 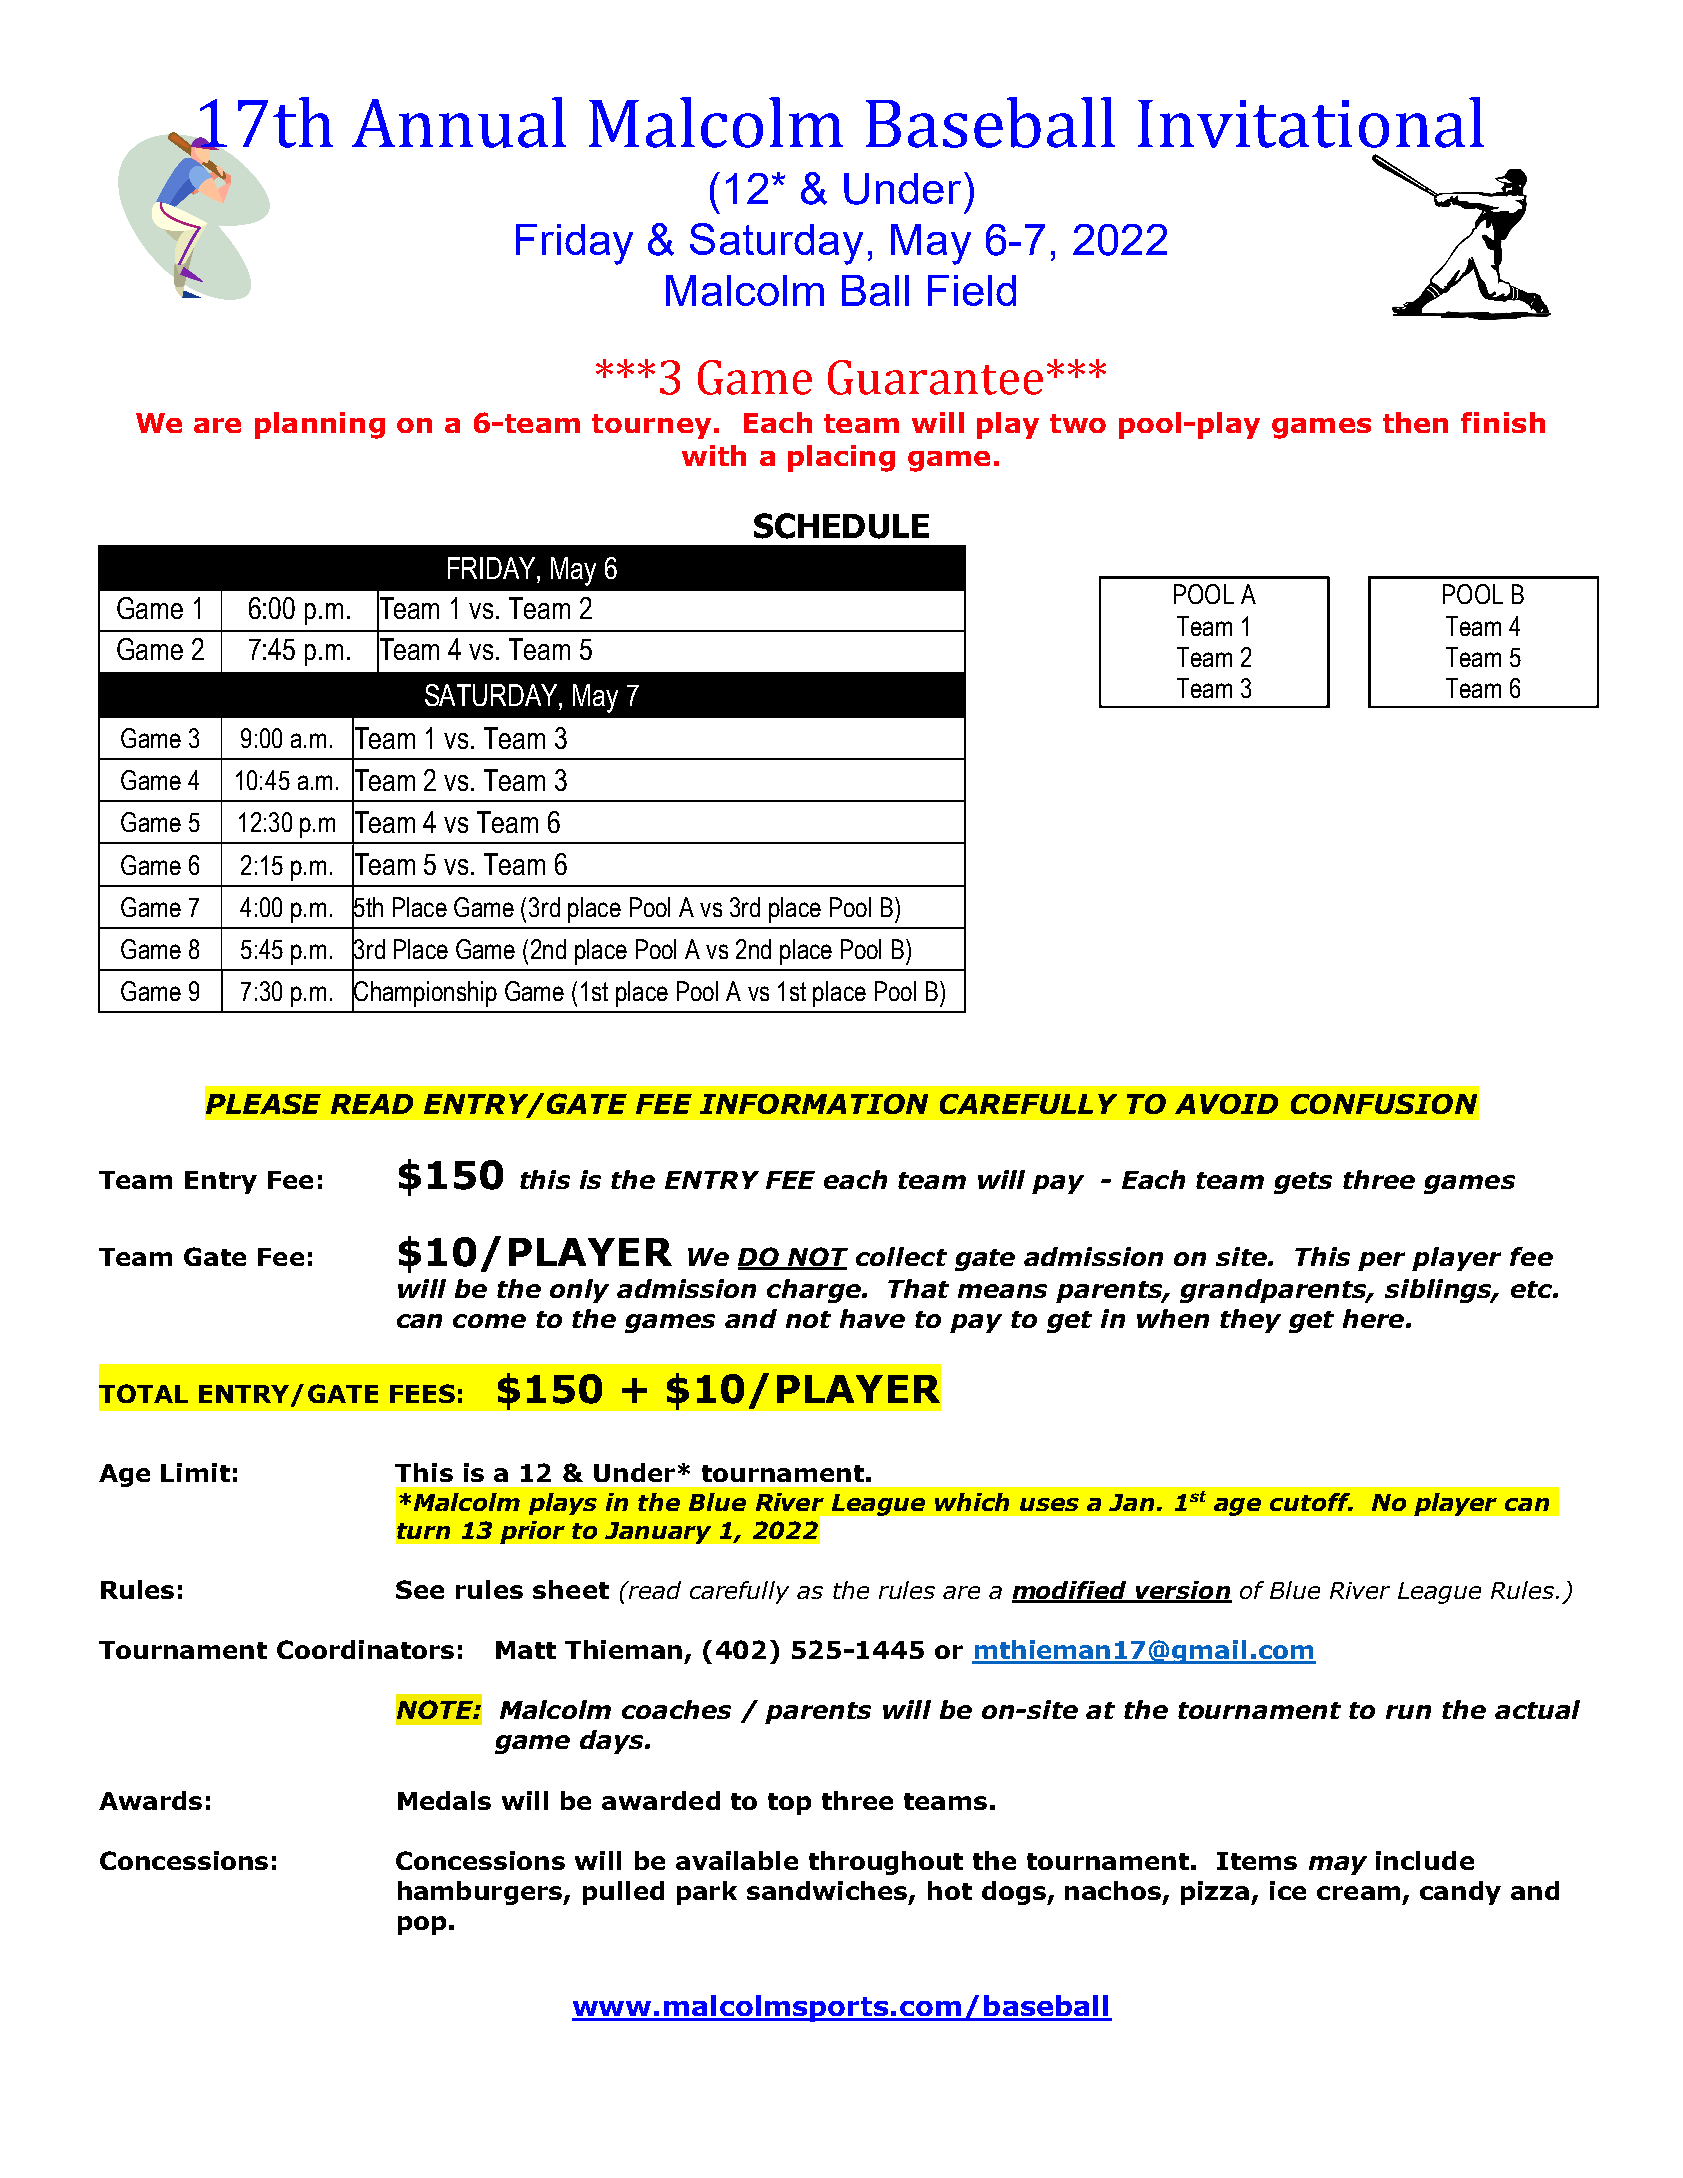 What do you see at coordinates (422, 1925) in the image?
I see `pop` at bounding box center [422, 1925].
